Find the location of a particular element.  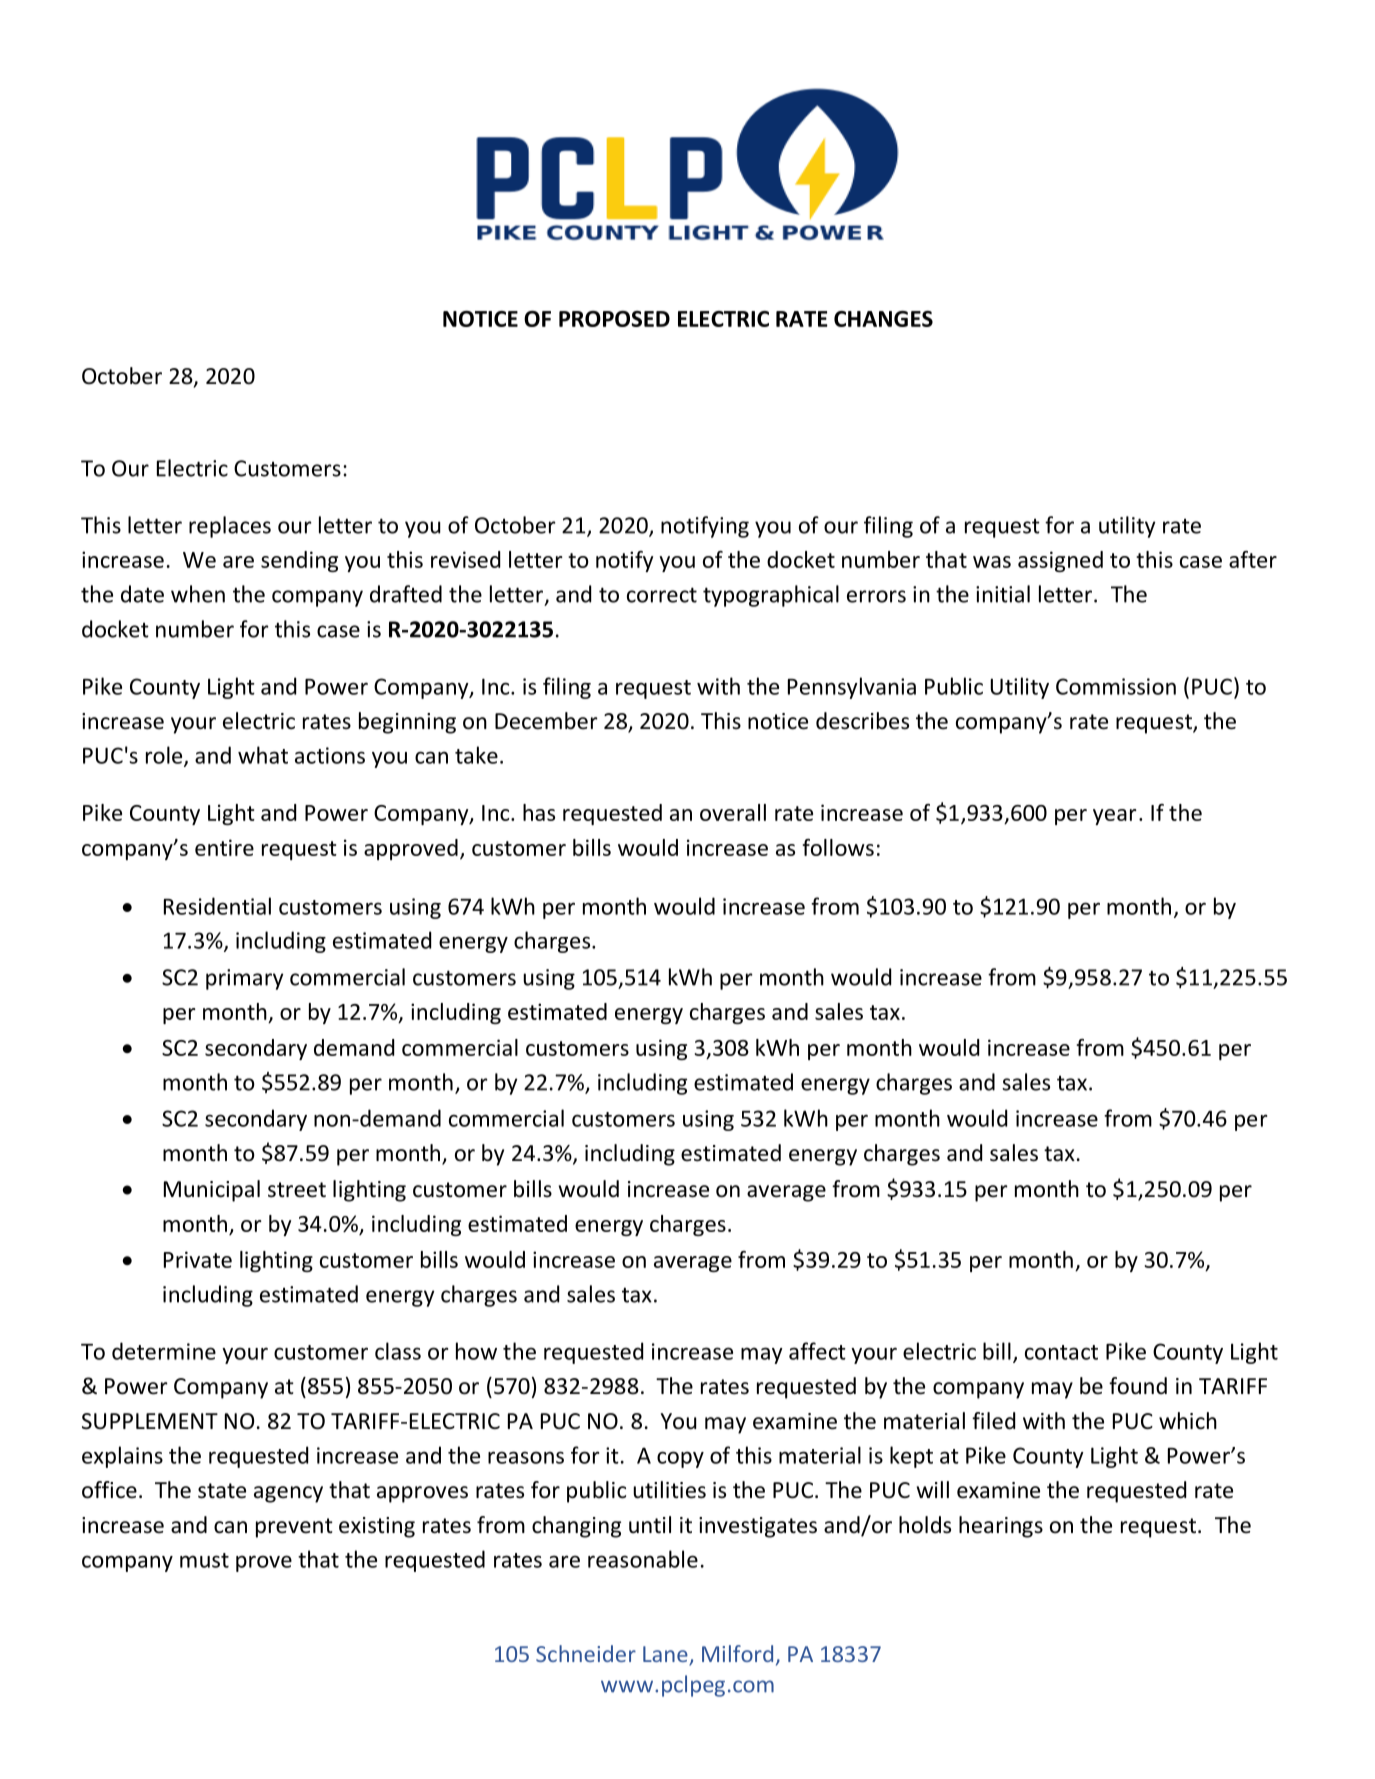

what is located at coordinates (263, 755).
